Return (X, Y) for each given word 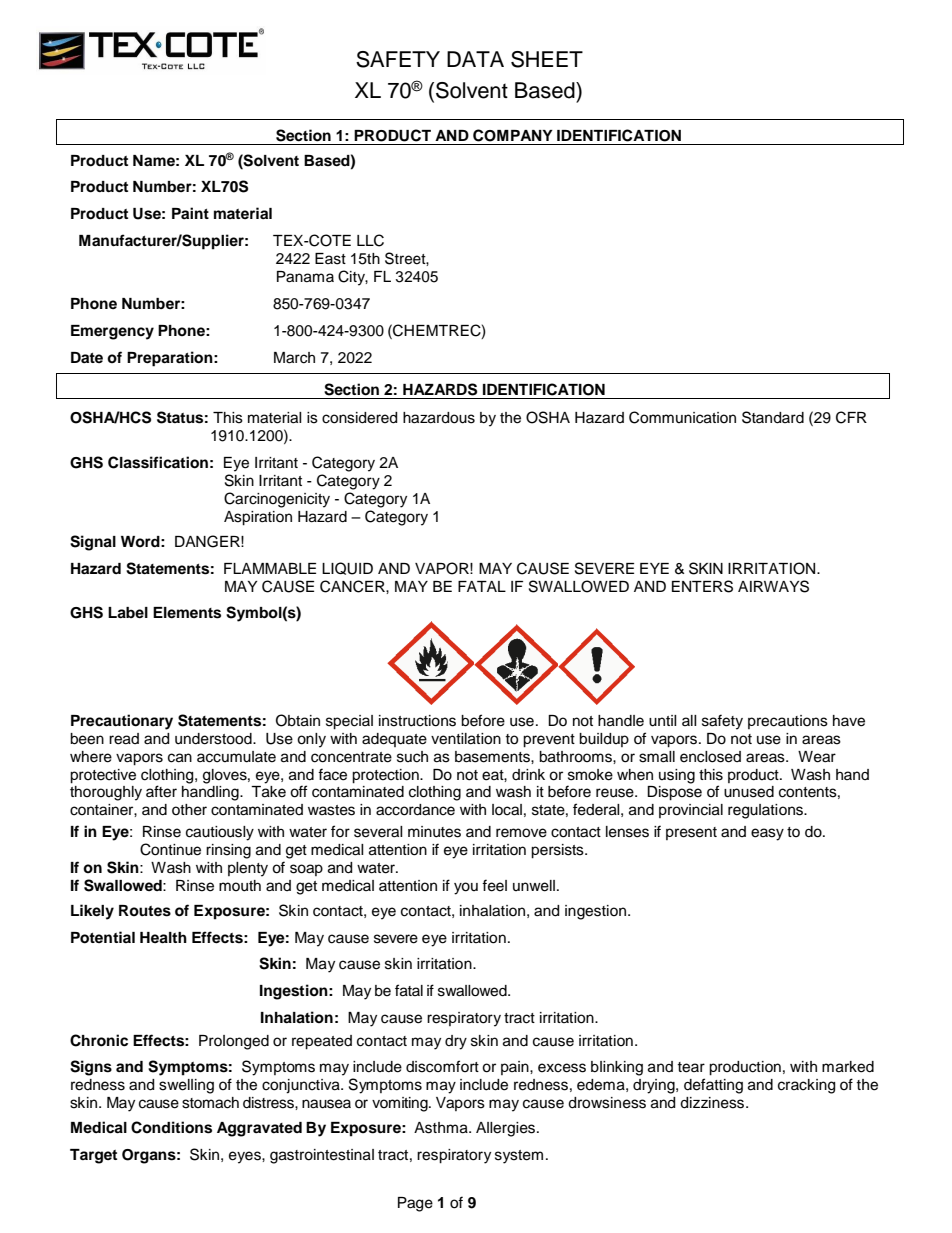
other (189, 810)
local (507, 810)
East (330, 259)
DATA (475, 59)
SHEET (547, 59)
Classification (158, 462)
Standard (773, 417)
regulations (766, 811)
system (519, 1157)
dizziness (713, 1103)
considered (359, 418)
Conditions (171, 1127)
